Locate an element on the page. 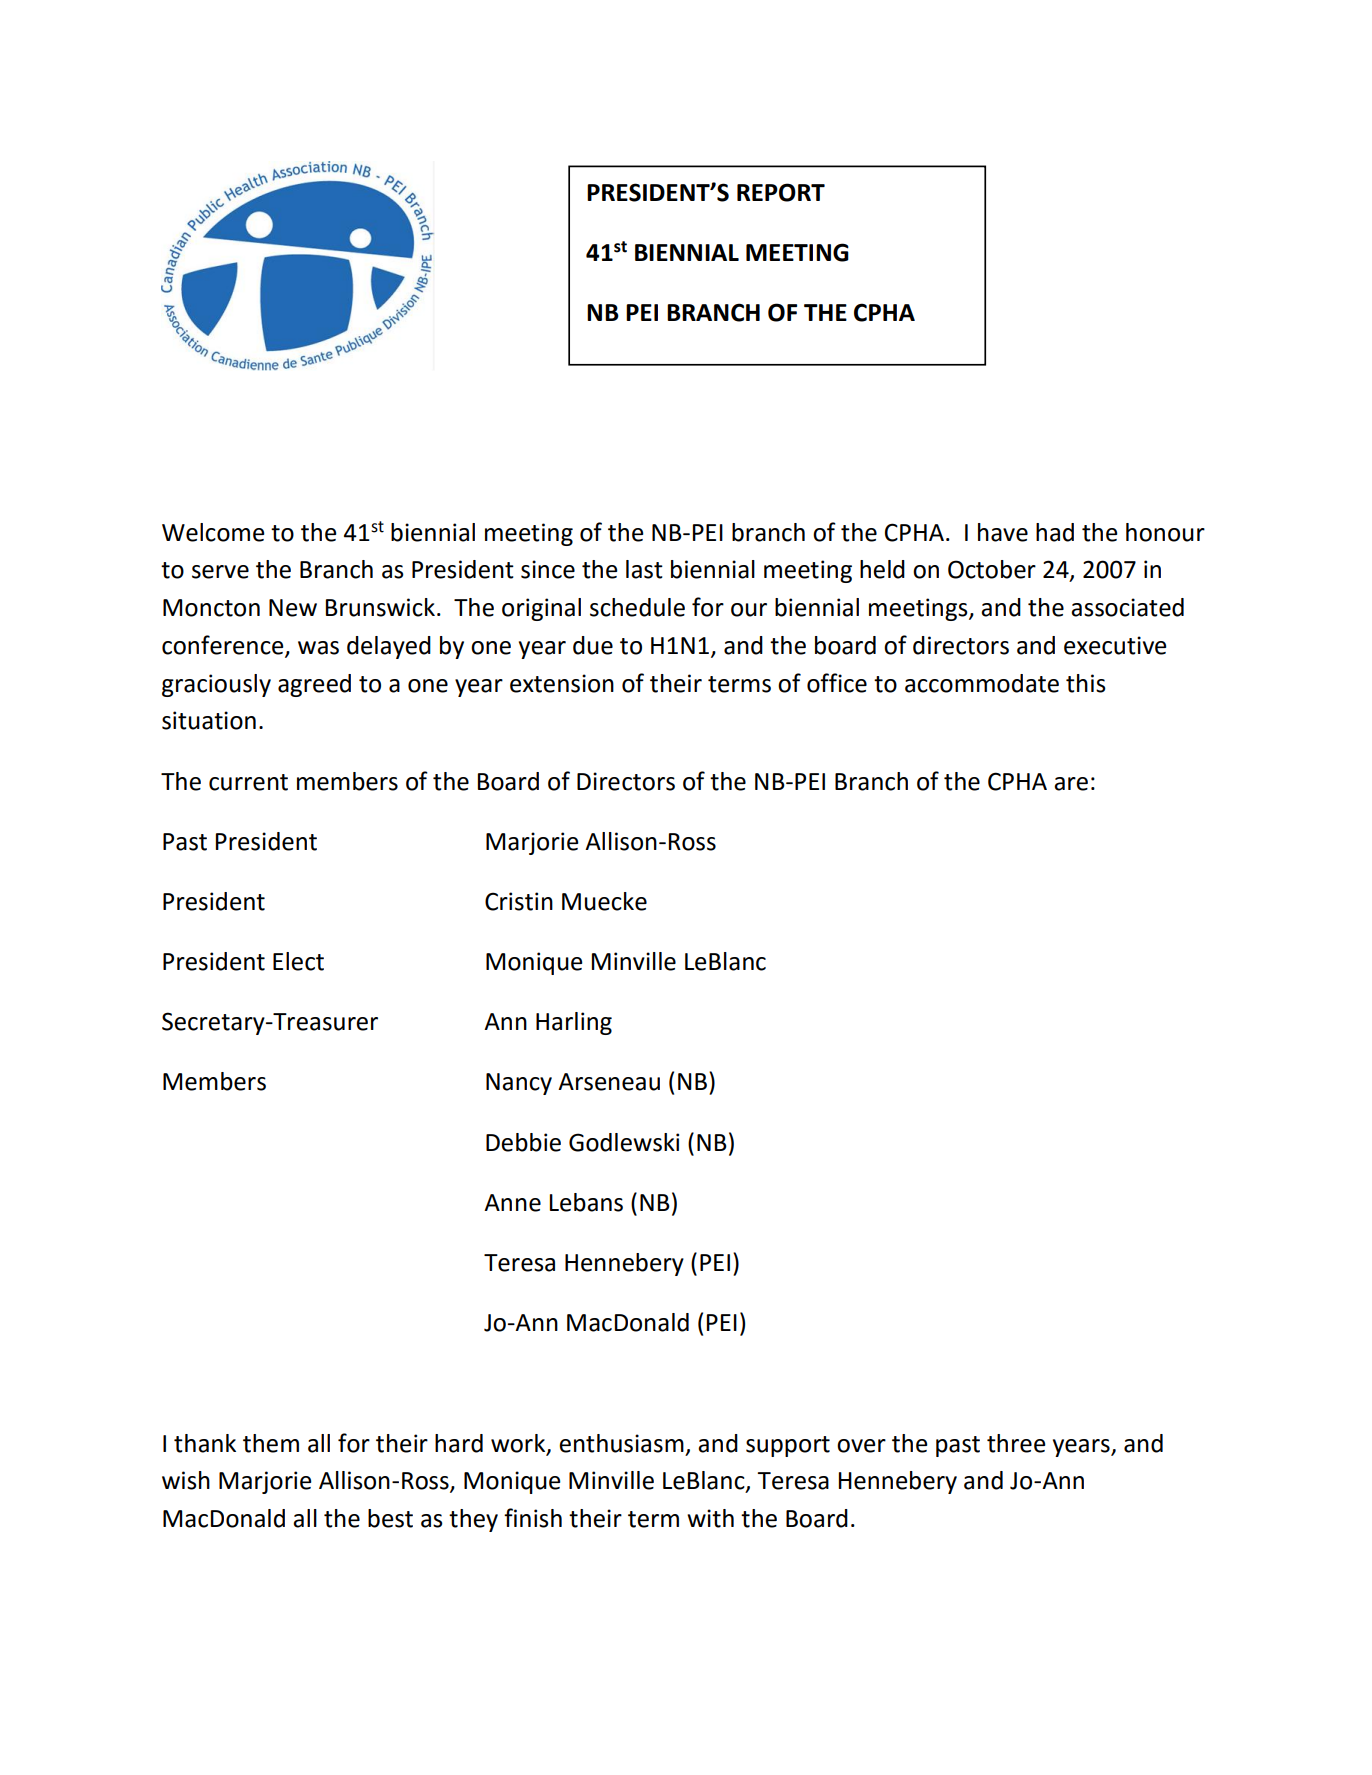 The height and width of the document is (1775, 1372). Debbie is located at coordinates (523, 1142).
